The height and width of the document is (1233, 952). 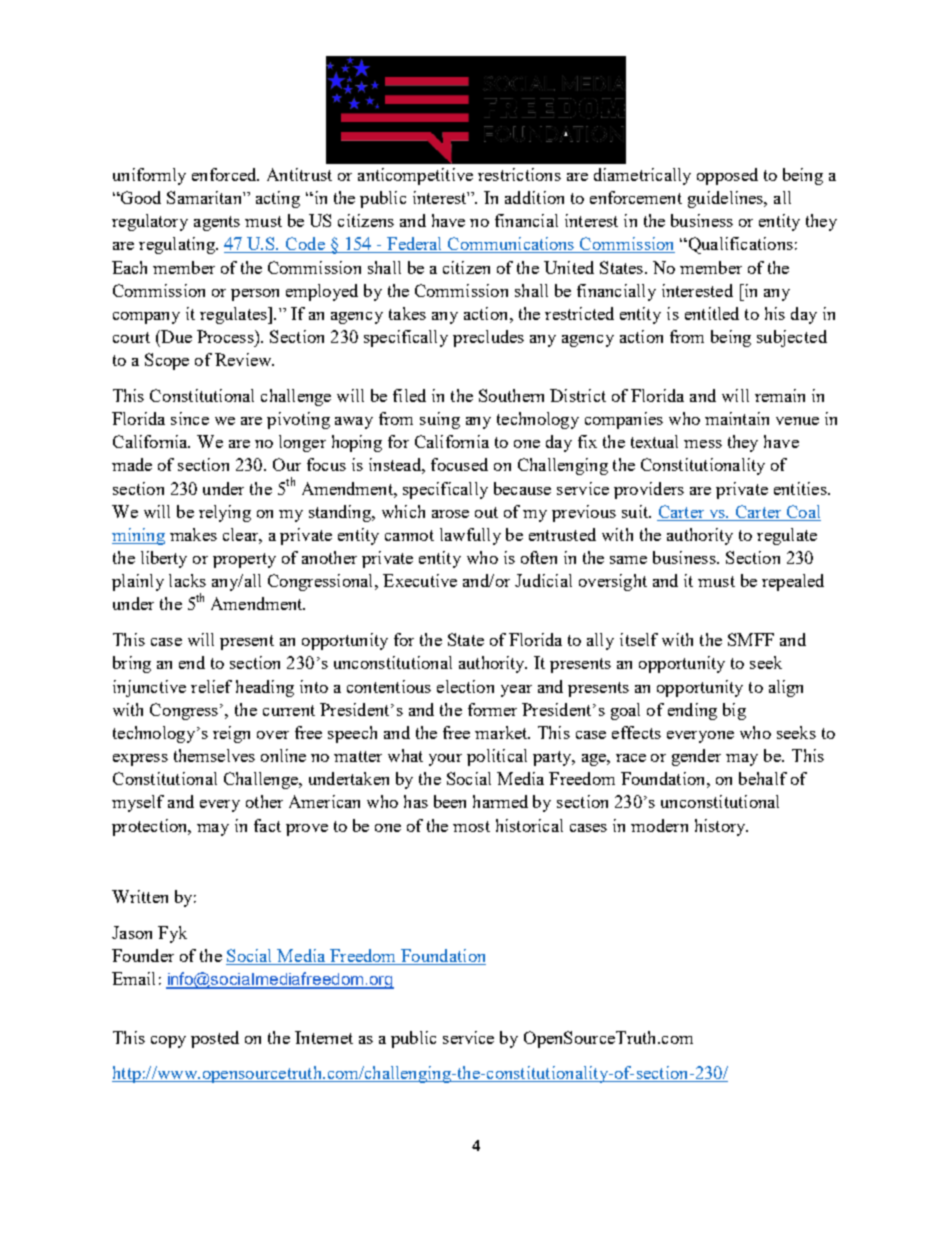 I want to click on anticompetitive, so click(x=415, y=176).
